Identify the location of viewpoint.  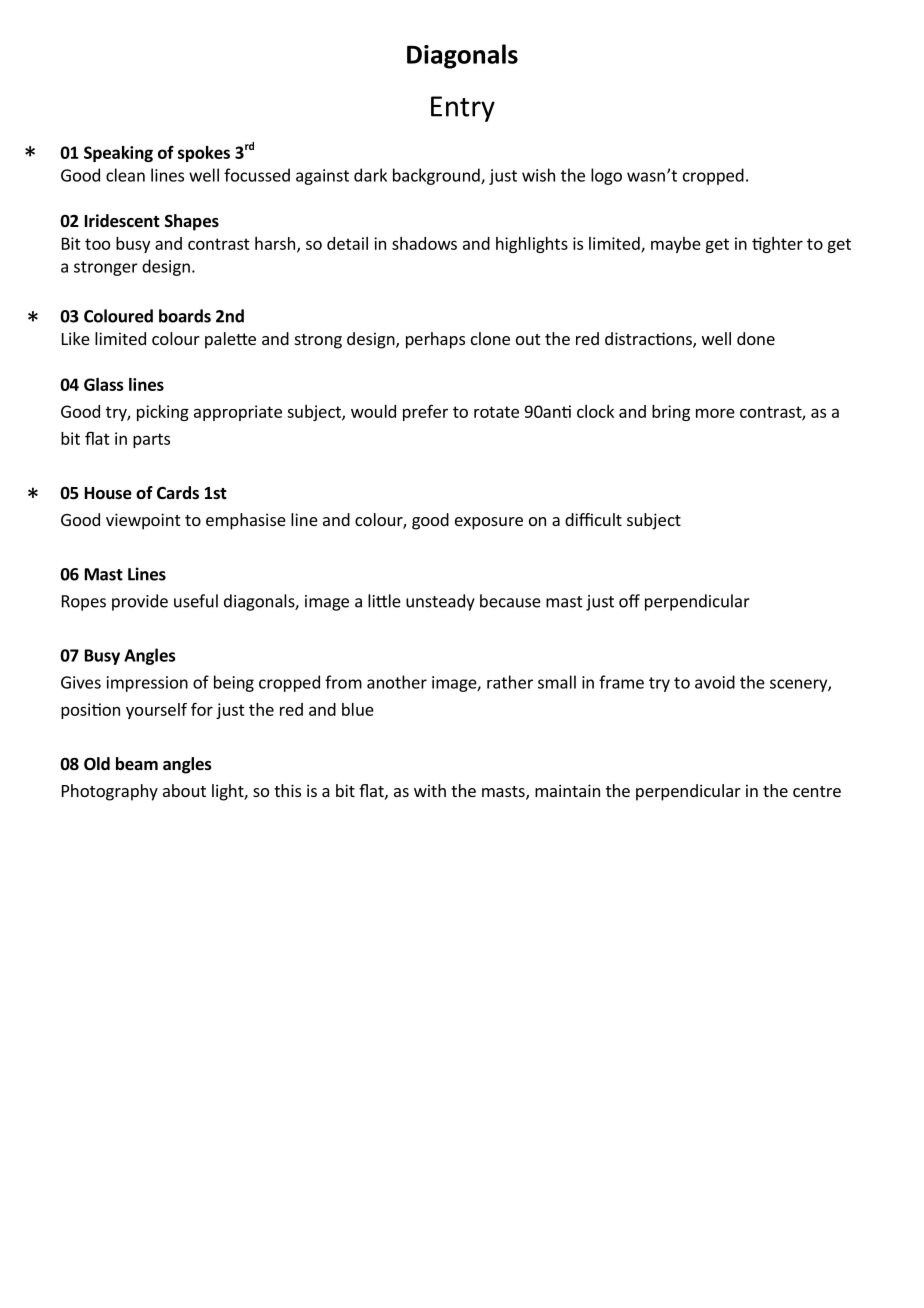
(143, 521).
